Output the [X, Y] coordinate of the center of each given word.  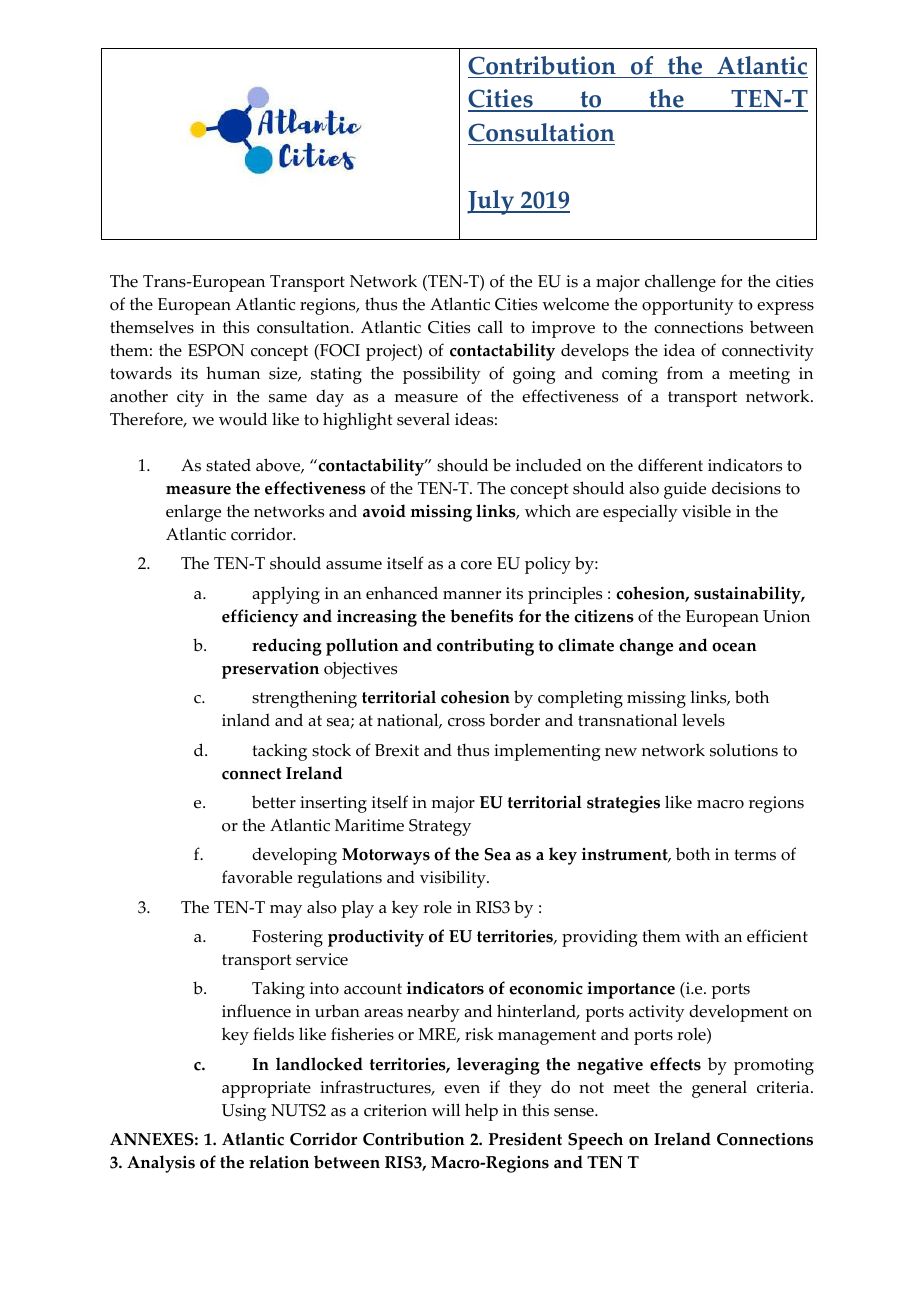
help [481, 1112]
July [492, 202]
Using [244, 1112]
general [719, 1089]
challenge [680, 283]
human [233, 373]
